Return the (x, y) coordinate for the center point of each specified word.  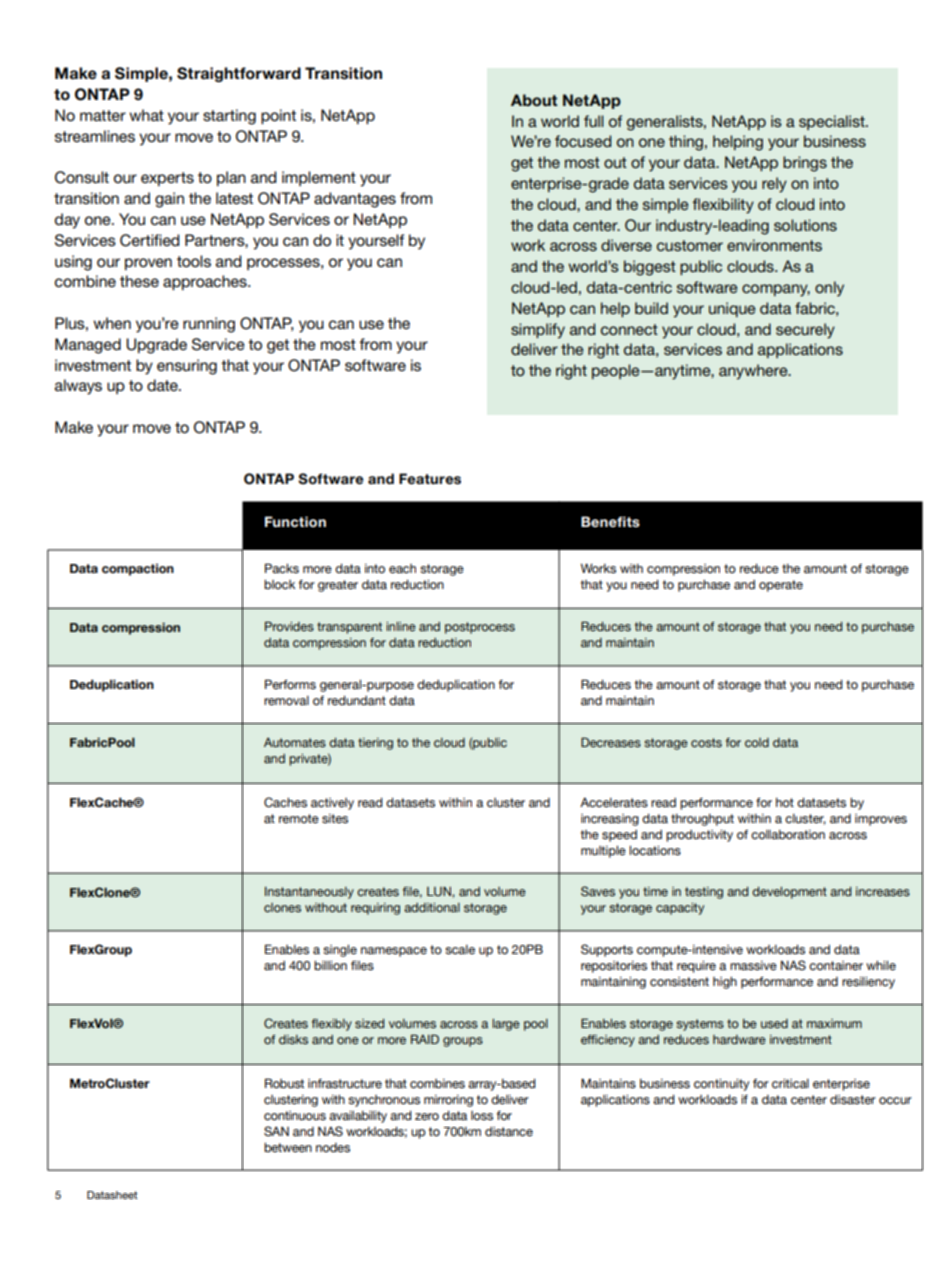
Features (430, 479)
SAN (276, 1131)
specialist (833, 122)
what (146, 115)
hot (785, 802)
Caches (285, 802)
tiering (375, 744)
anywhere (754, 372)
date (163, 385)
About (534, 100)
